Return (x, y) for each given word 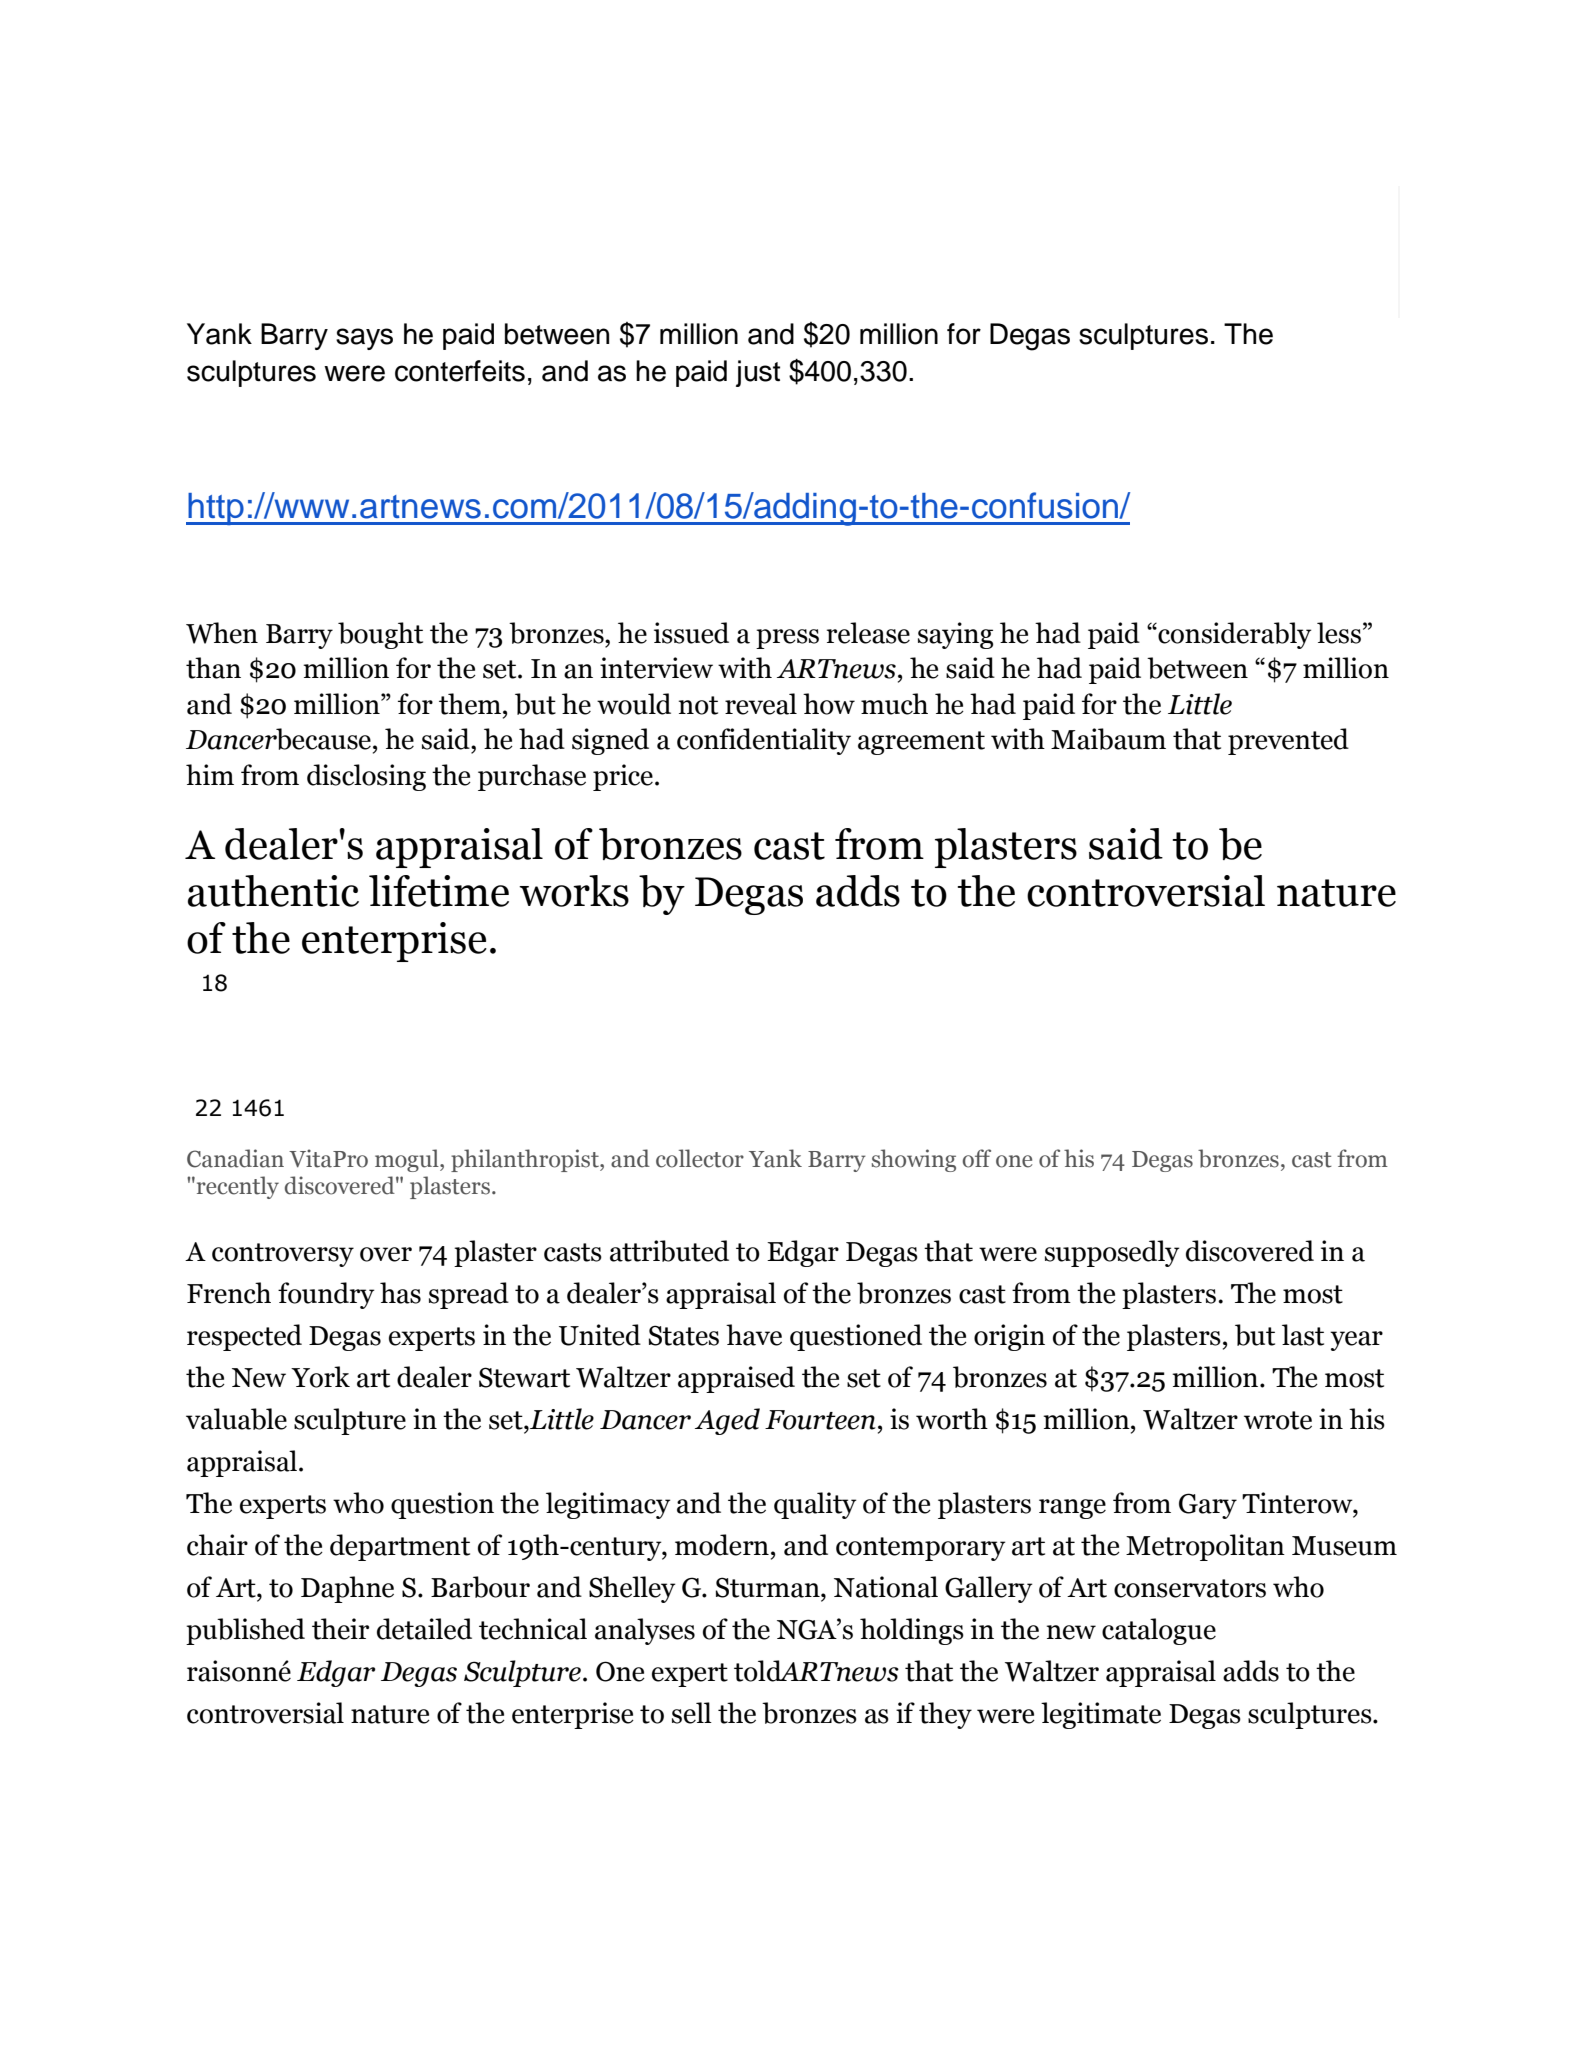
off (977, 1158)
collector (700, 1158)
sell (692, 1713)
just (758, 373)
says (364, 339)
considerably (1233, 635)
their (340, 1629)
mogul (408, 1160)
